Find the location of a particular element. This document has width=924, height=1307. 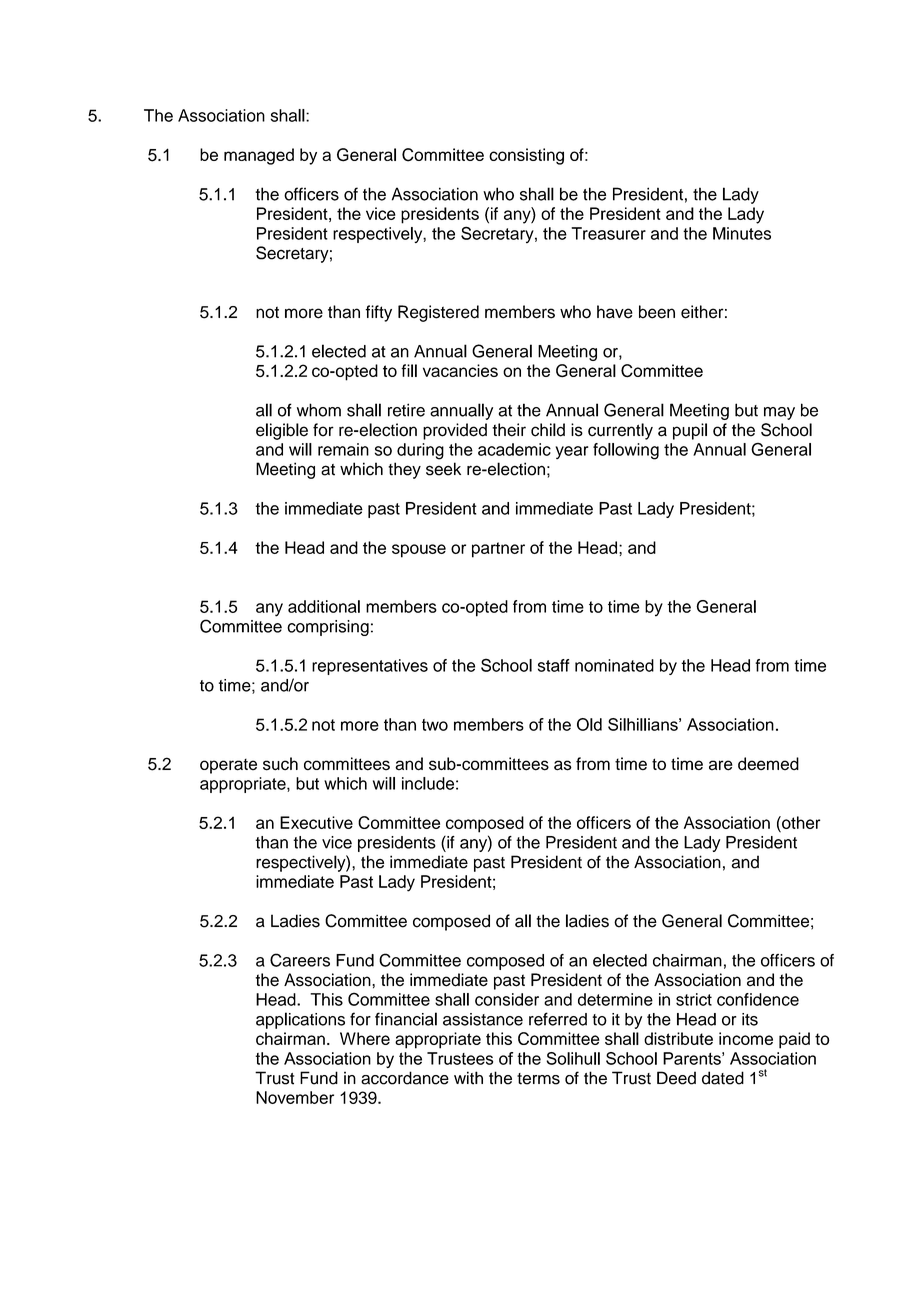

Executive is located at coordinates (316, 822).
